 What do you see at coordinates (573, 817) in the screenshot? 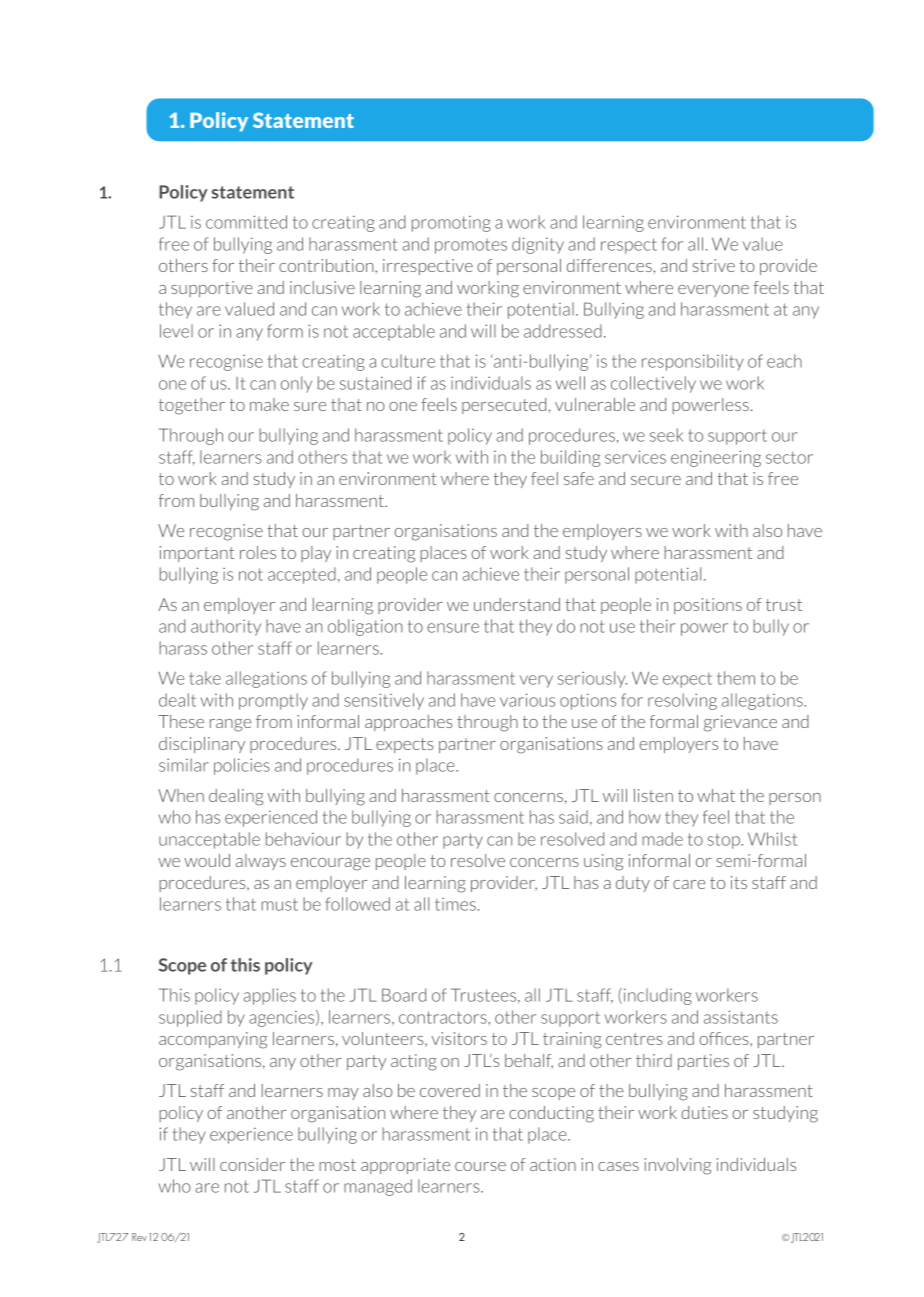
I see `said` at bounding box center [573, 817].
